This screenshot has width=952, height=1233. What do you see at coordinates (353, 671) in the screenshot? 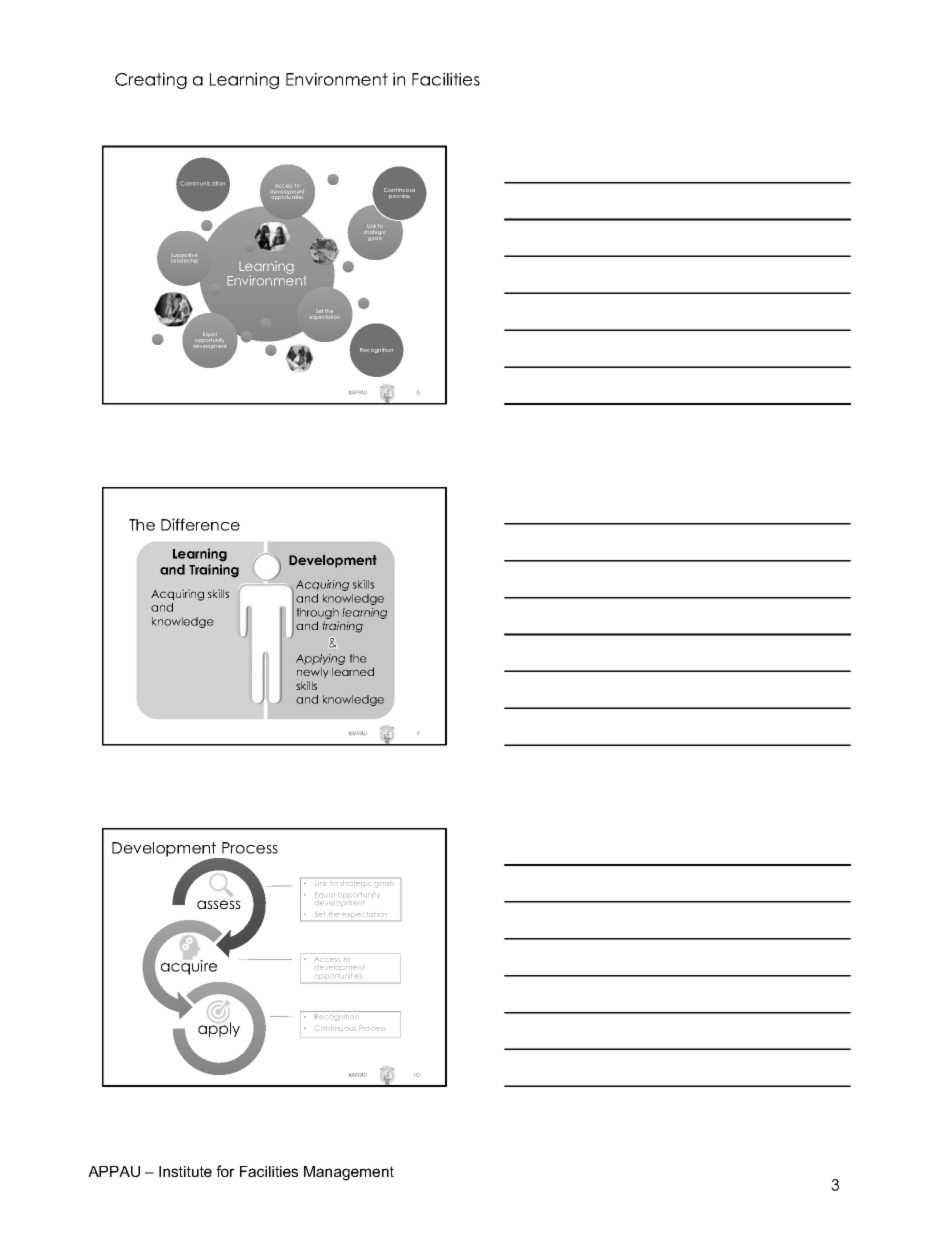
I see `learned` at bounding box center [353, 671].
